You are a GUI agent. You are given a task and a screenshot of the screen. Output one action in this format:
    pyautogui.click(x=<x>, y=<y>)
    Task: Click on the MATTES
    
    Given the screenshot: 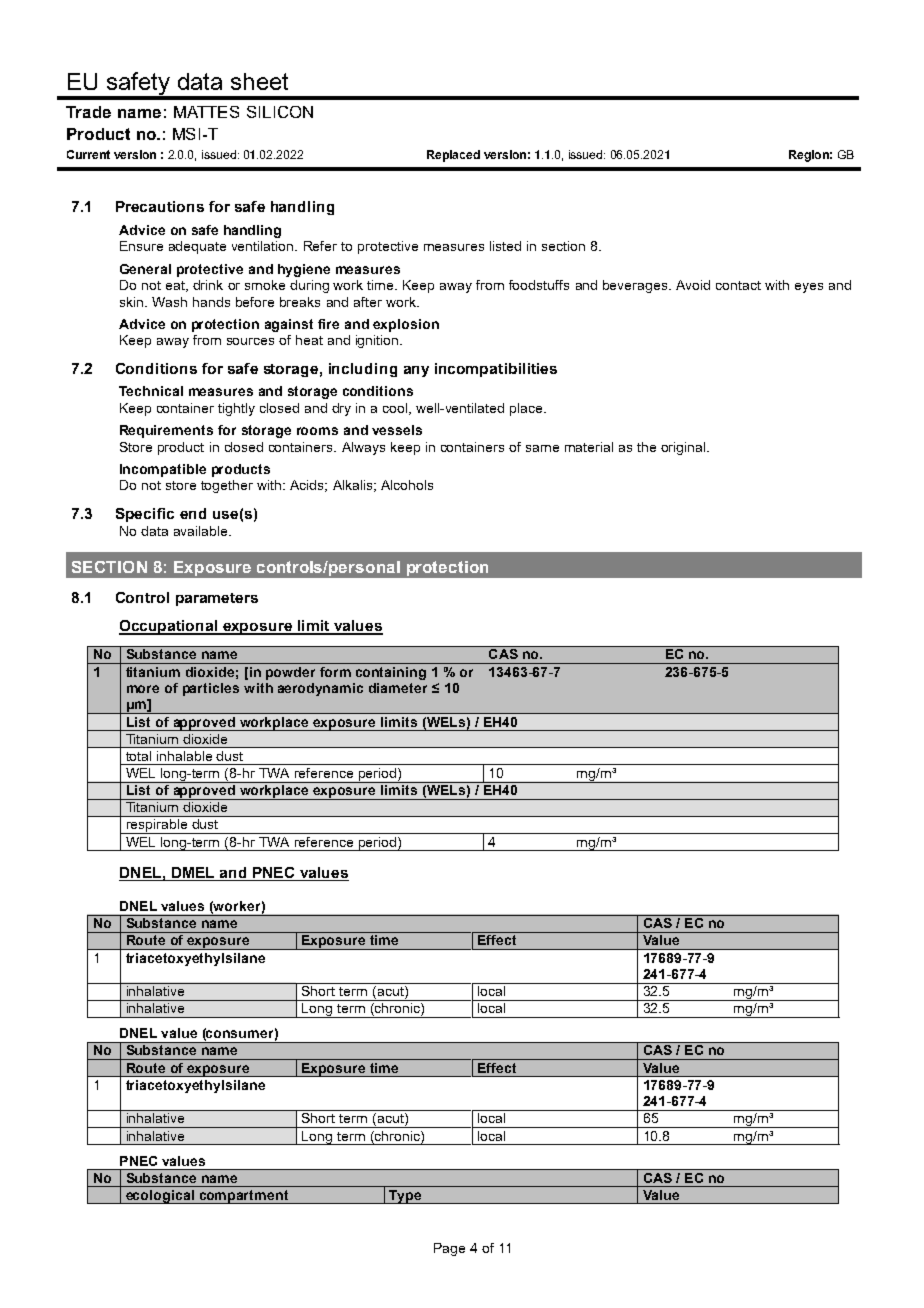 What is the action you would take?
    pyautogui.click(x=206, y=112)
